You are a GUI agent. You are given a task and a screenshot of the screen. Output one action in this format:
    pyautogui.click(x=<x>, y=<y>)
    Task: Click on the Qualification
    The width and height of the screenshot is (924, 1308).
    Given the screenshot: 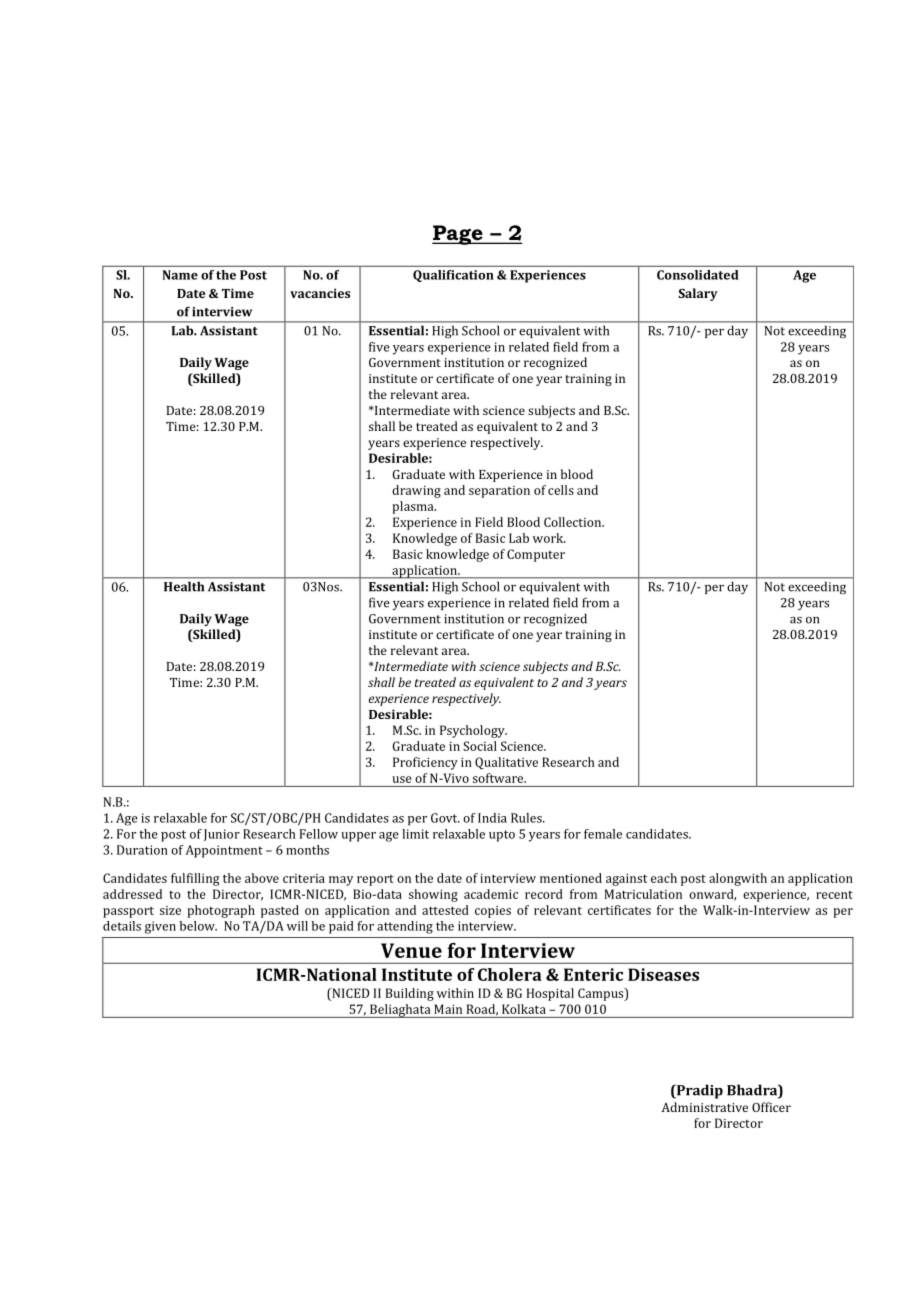 What is the action you would take?
    pyautogui.click(x=453, y=276)
